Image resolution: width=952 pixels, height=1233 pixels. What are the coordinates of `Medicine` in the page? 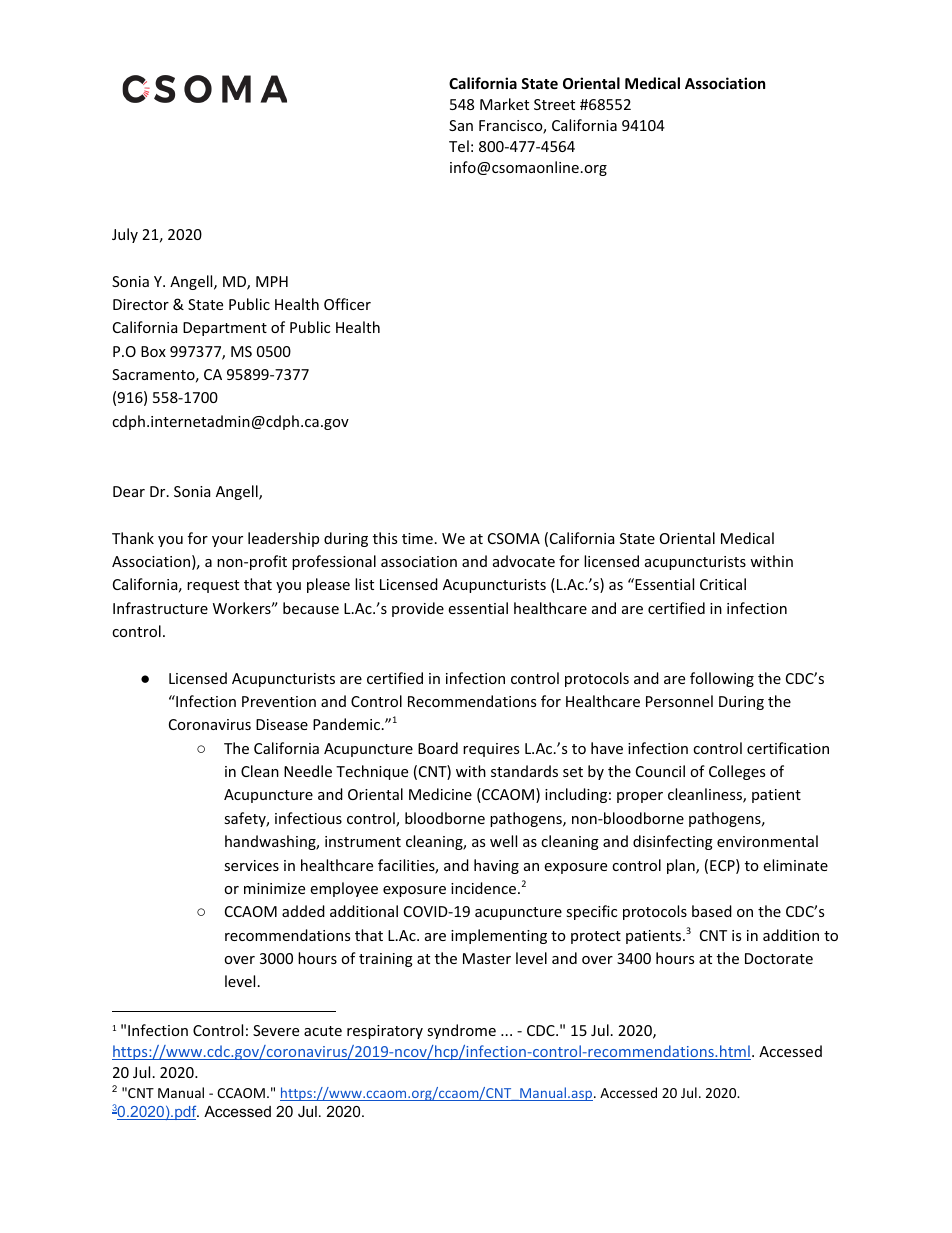 It's located at (440, 794).
